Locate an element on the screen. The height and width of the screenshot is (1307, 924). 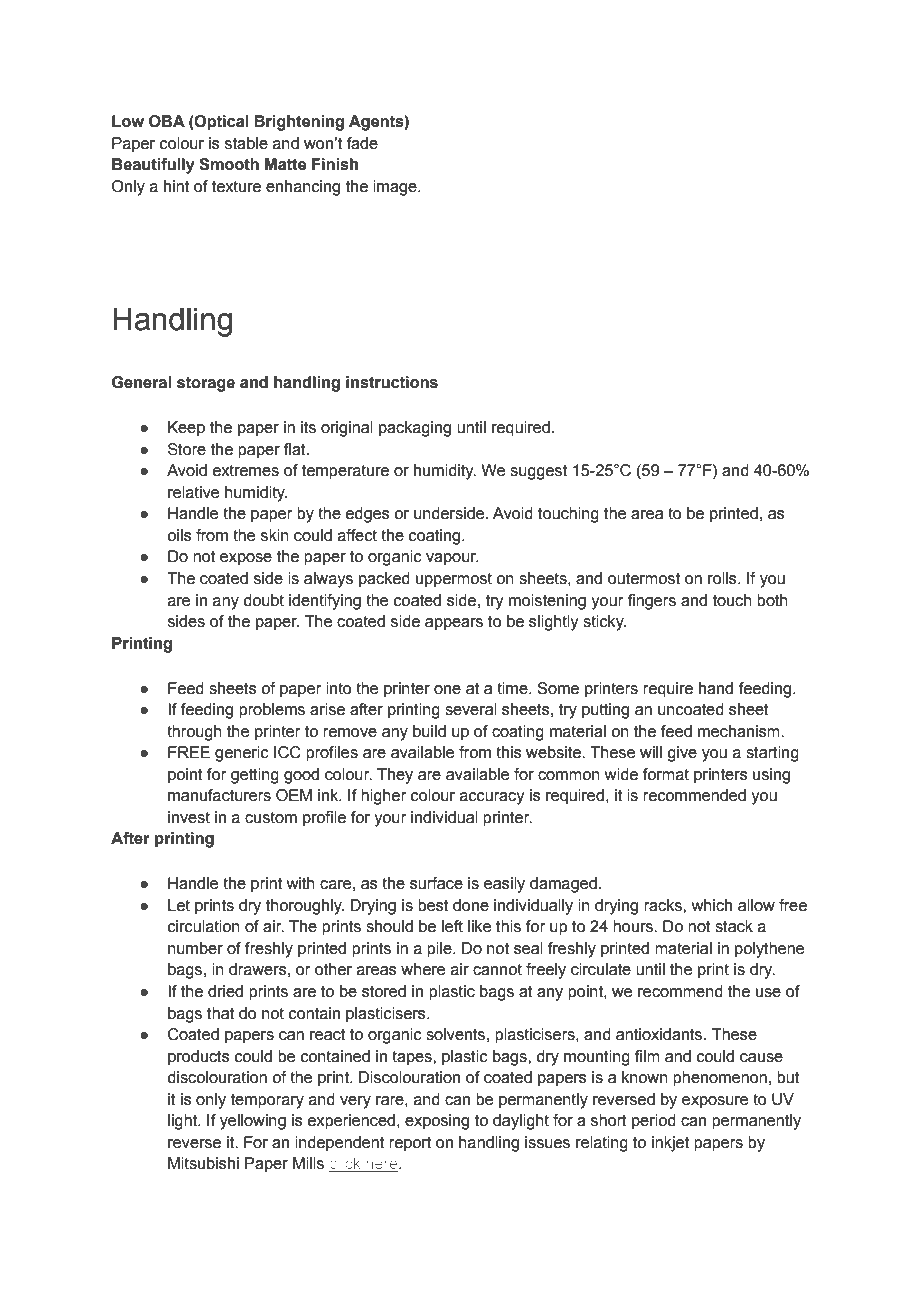
manufacturers is located at coordinates (219, 795).
